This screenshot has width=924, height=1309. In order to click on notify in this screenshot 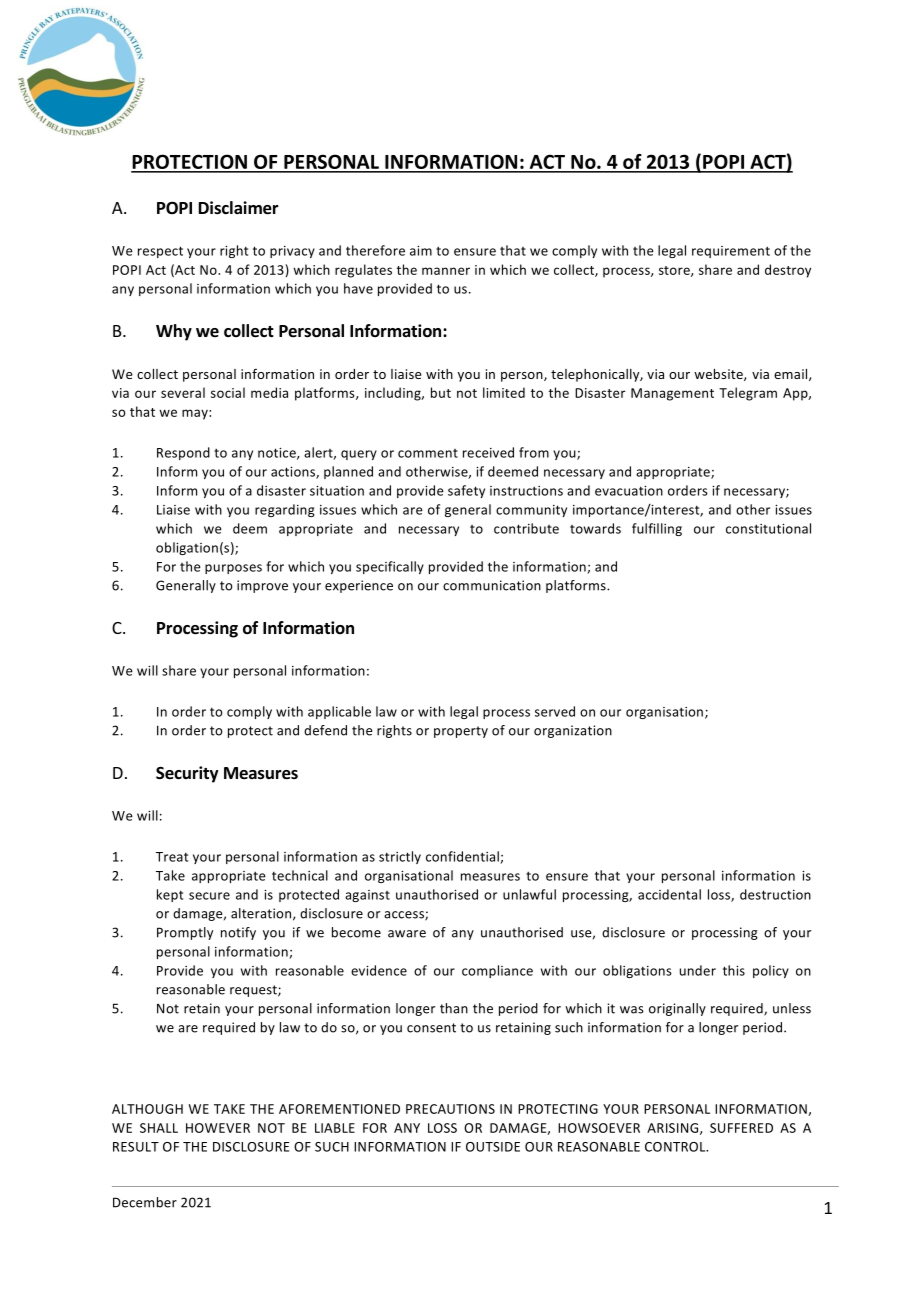, I will do `click(238, 933)`.
